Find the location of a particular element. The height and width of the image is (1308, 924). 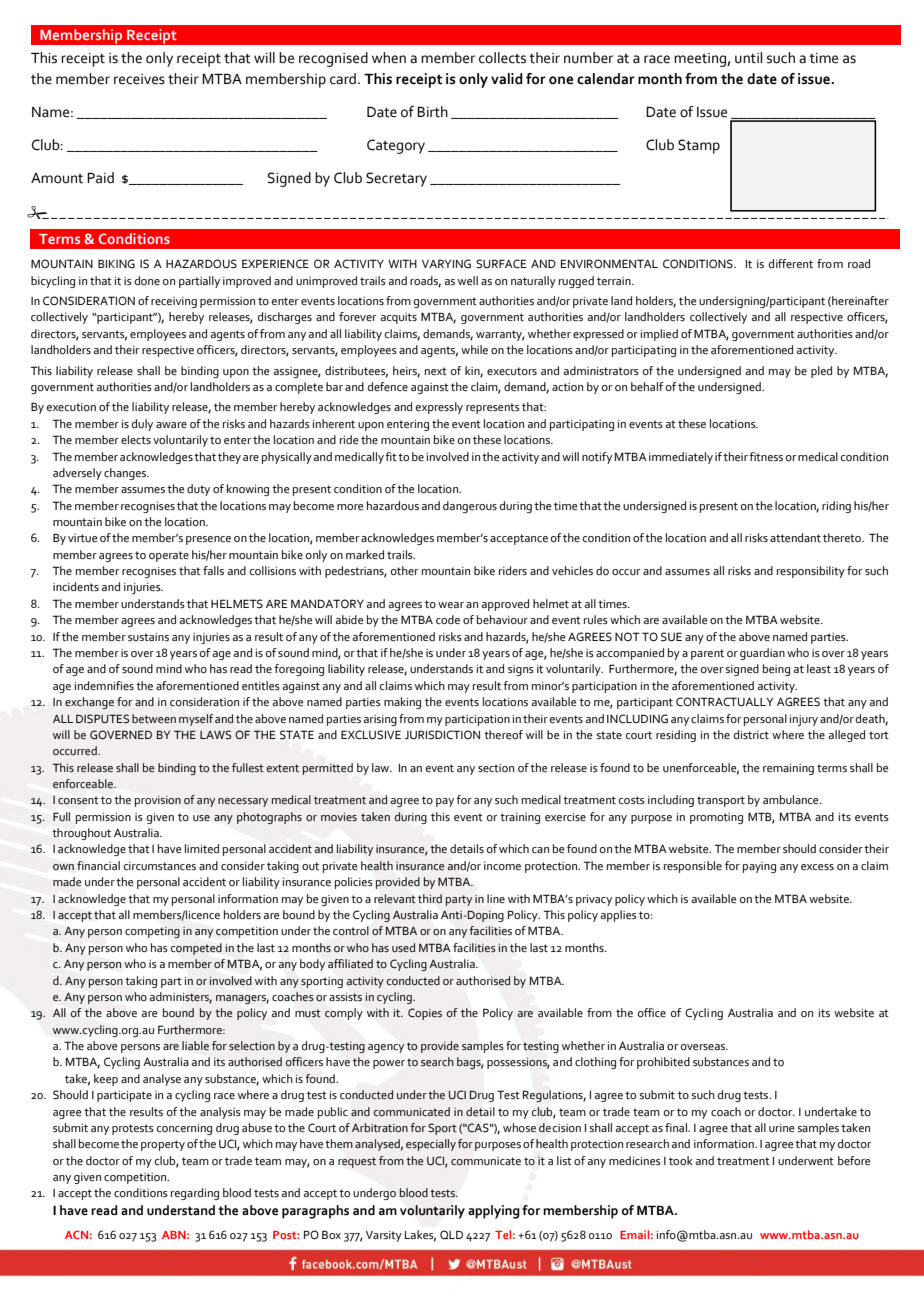

ambulance is located at coordinates (792, 799).
